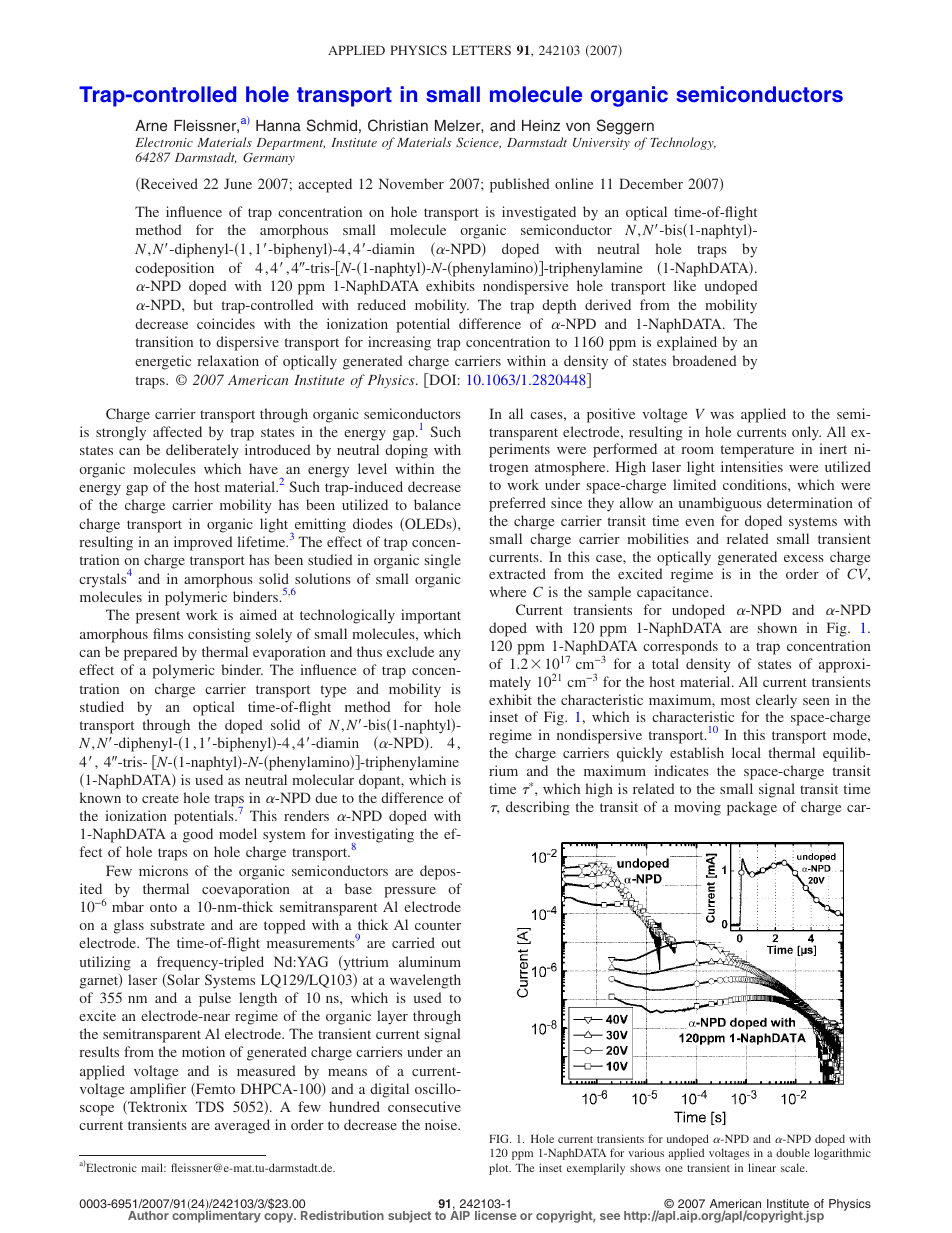 This screenshot has height=1233, width=952. Describe the element at coordinates (216, 1216) in the screenshot. I see `complimentary` at that location.
